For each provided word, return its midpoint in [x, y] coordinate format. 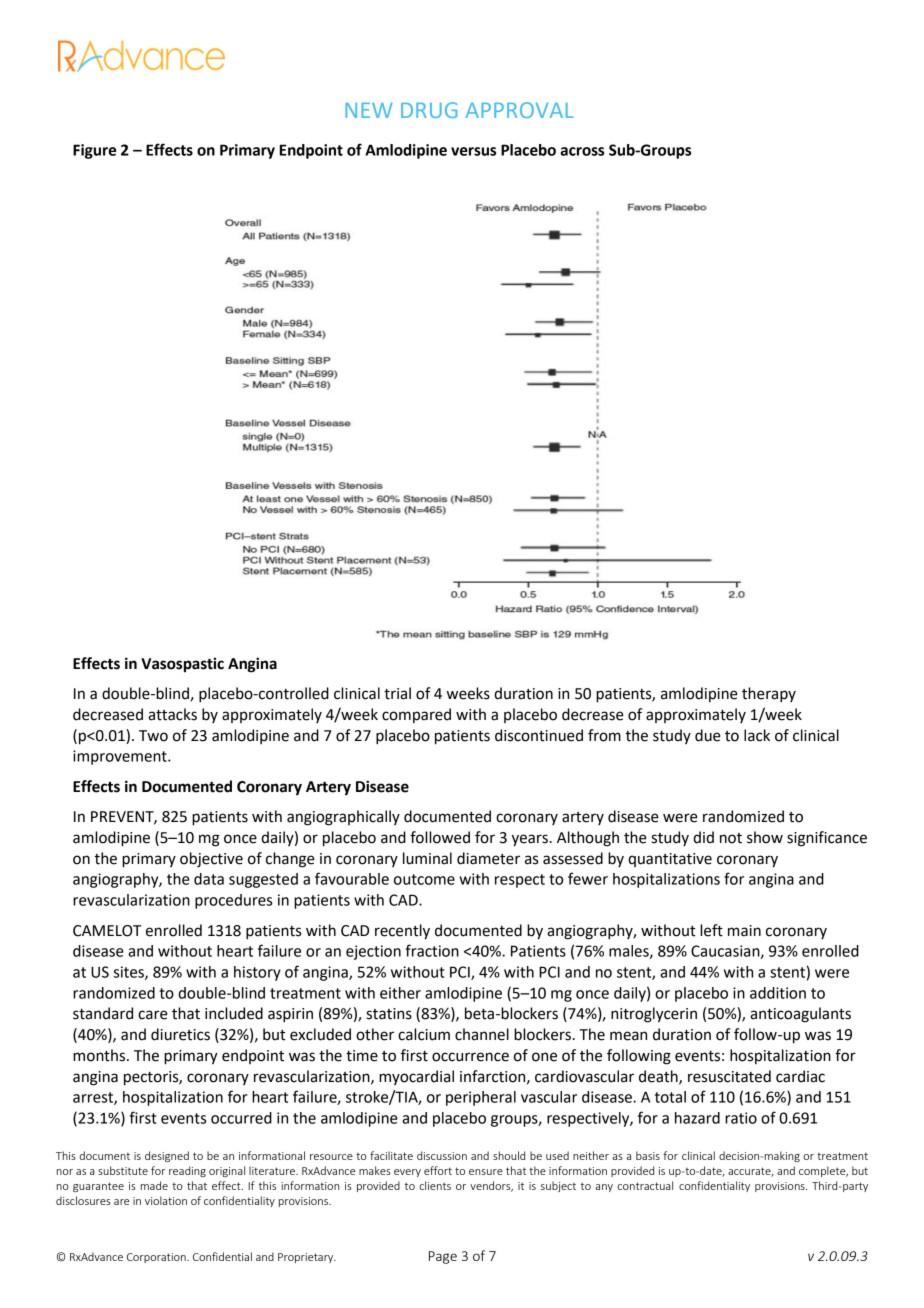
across [582, 151]
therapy [769, 695]
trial [397, 693]
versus [473, 151]
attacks [172, 714]
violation [166, 1200]
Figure [94, 151]
